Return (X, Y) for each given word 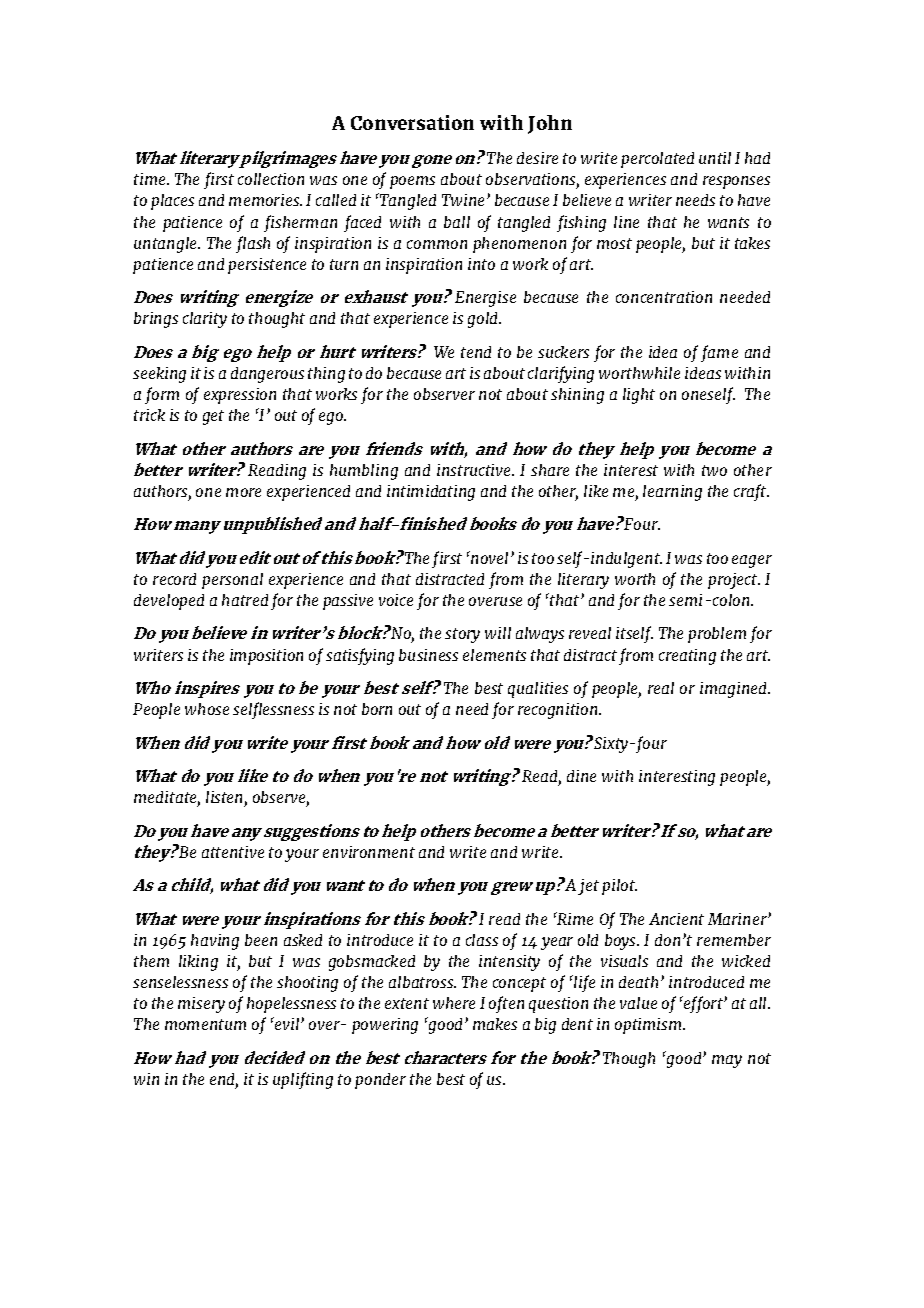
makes (495, 1024)
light (639, 396)
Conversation (412, 122)
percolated (657, 160)
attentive (233, 852)
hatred (245, 600)
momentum (205, 1024)
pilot (619, 887)
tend (476, 352)
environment (369, 852)
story (462, 635)
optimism (649, 1026)
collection (271, 179)
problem (717, 635)
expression (240, 396)
